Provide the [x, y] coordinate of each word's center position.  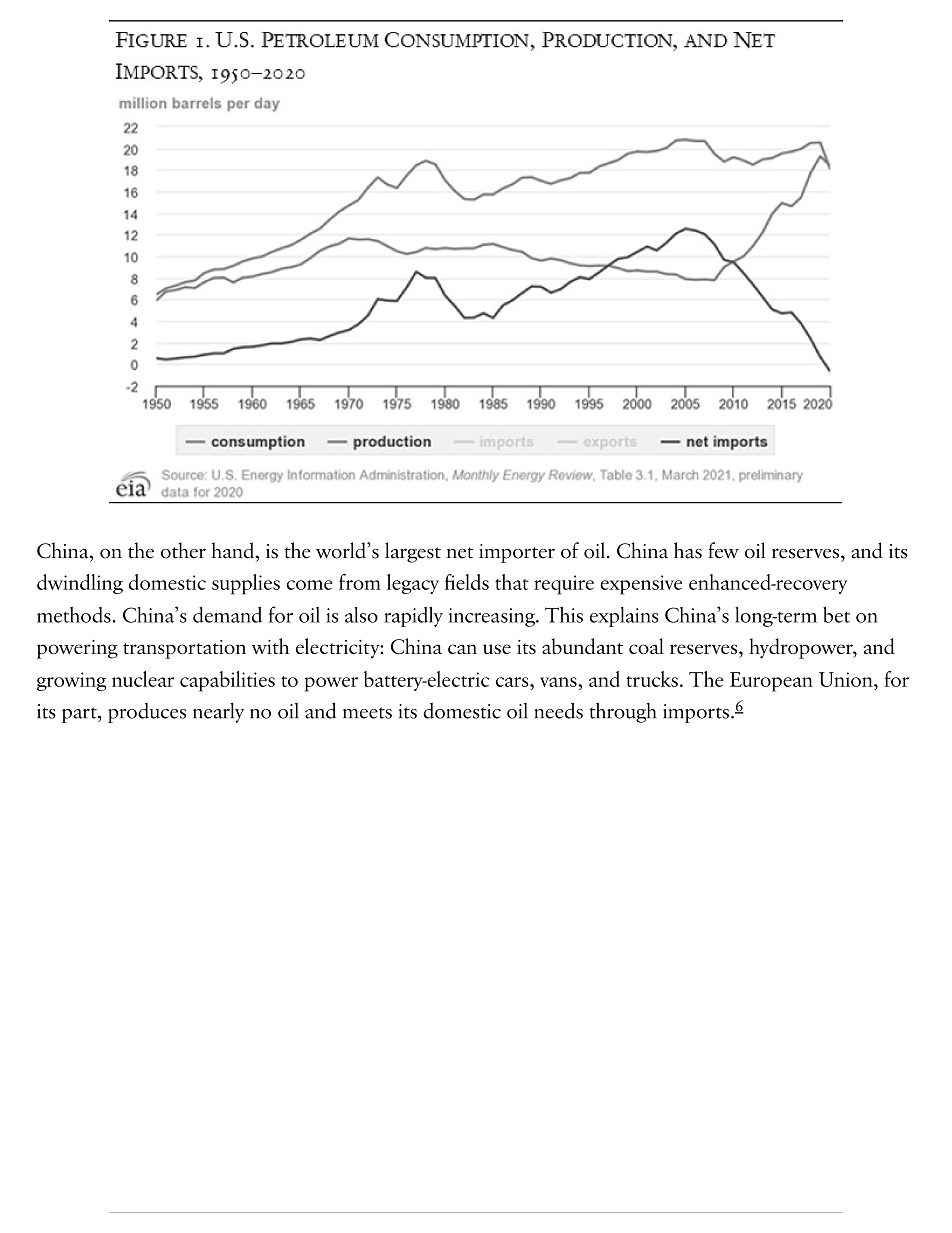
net [460, 553]
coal [646, 646]
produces [147, 712]
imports [696, 713]
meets [367, 713]
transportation [184, 649]
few [723, 550]
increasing [492, 617]
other [183, 550]
